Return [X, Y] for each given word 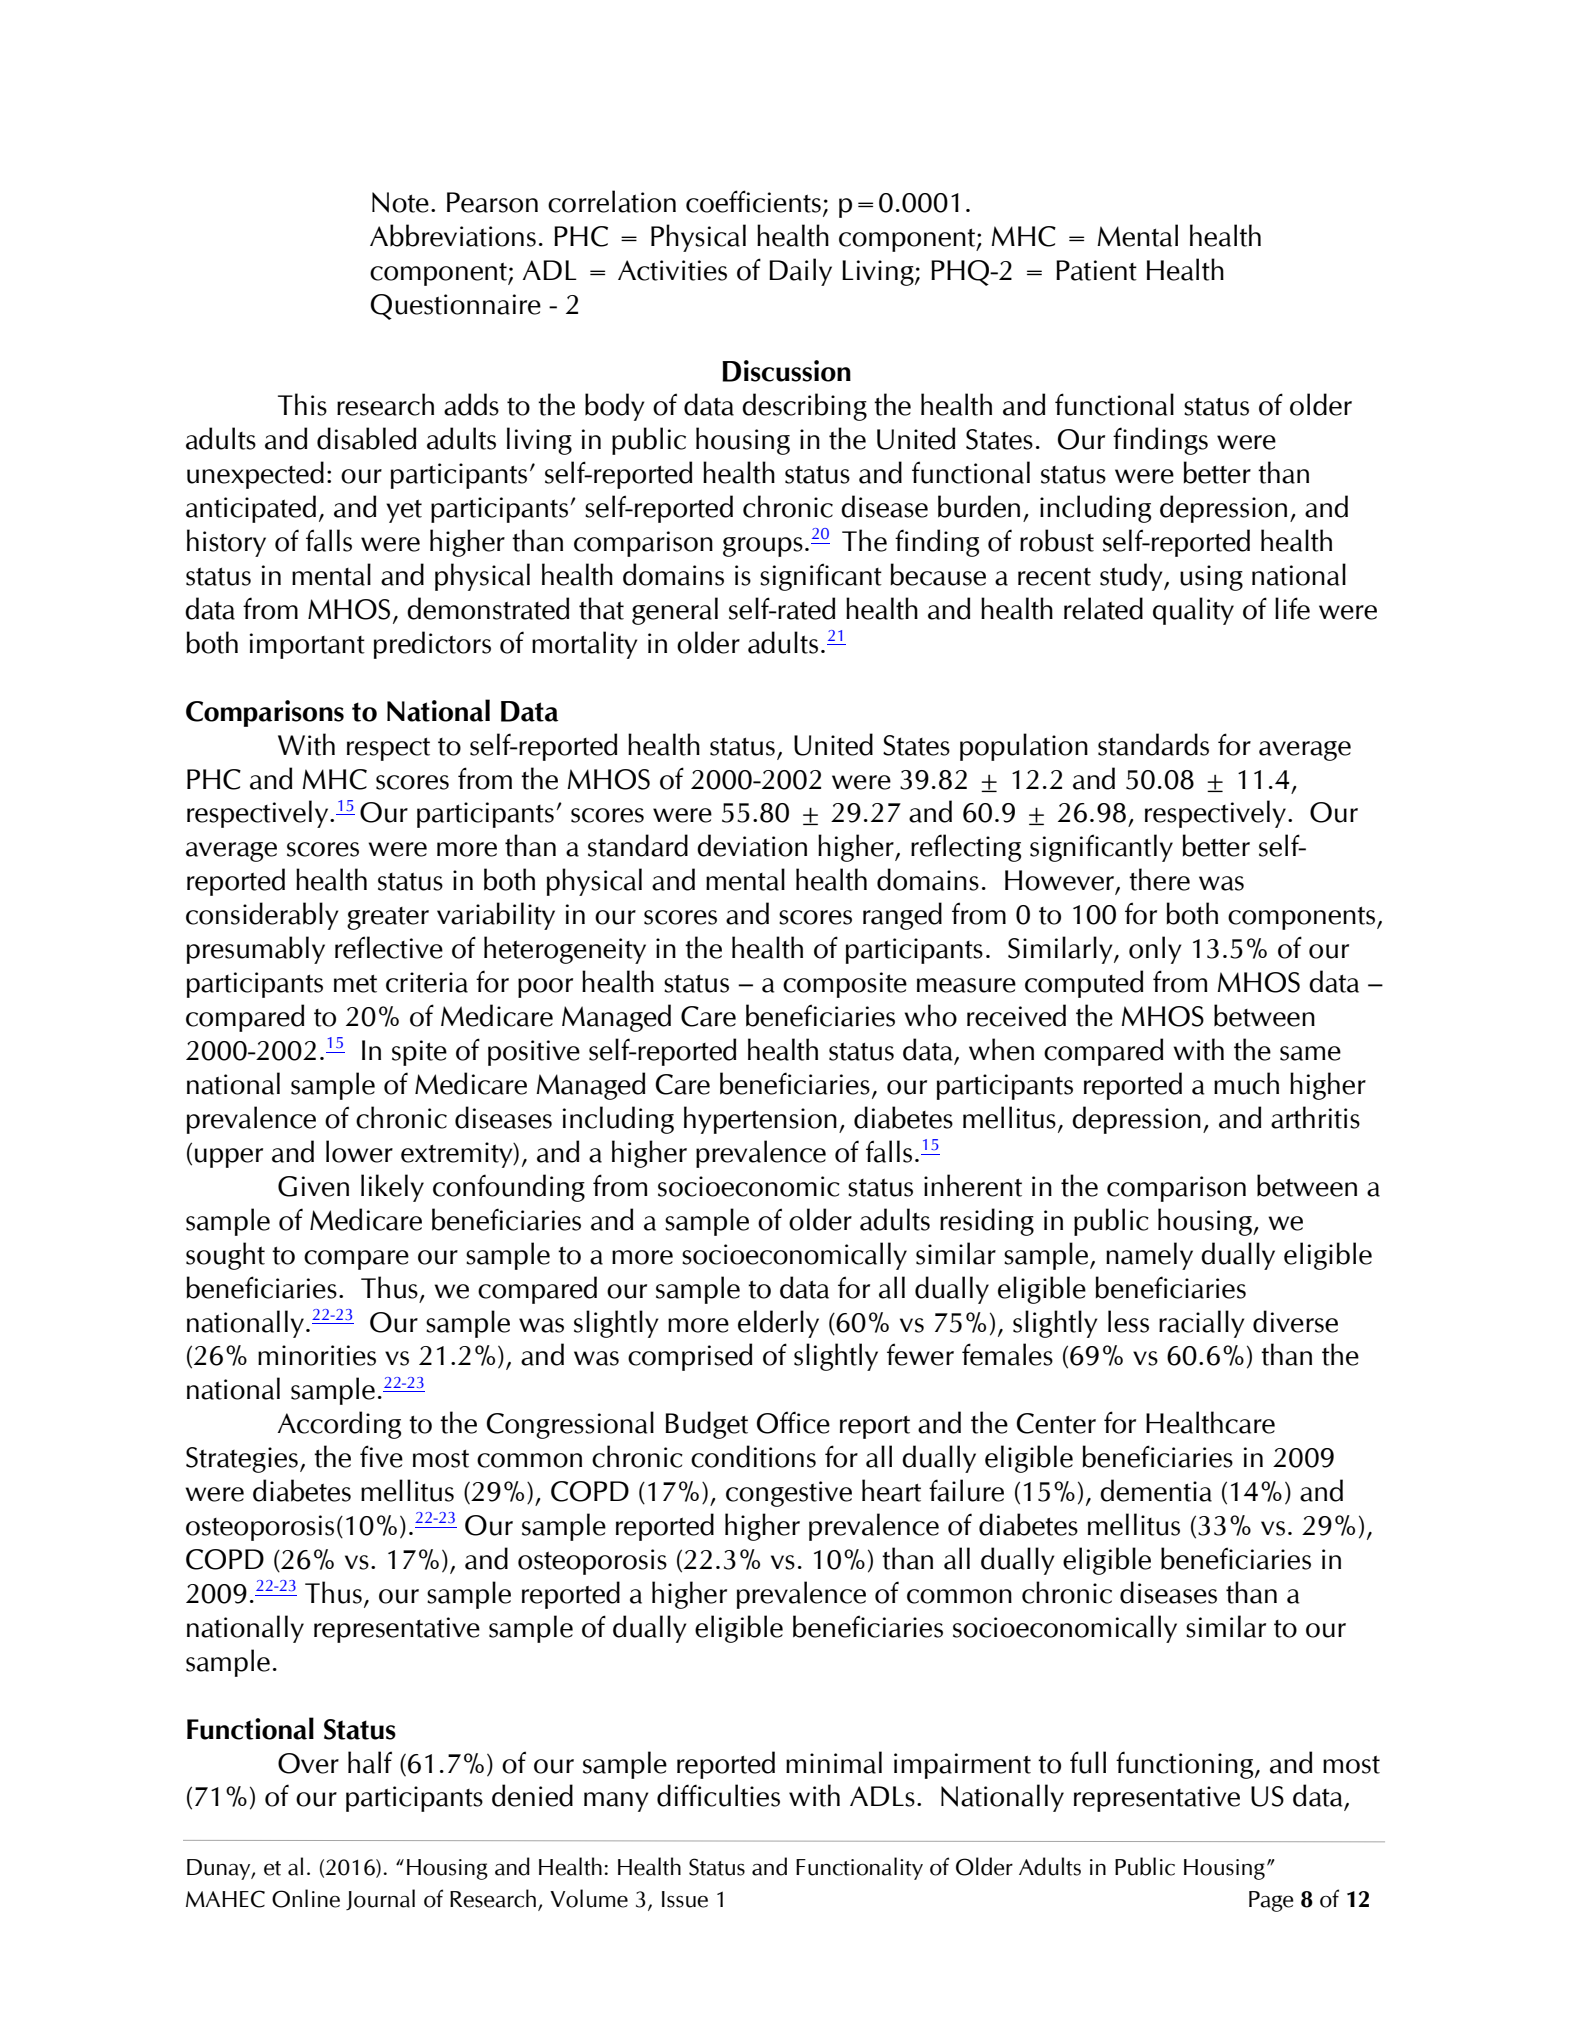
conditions [753, 1456]
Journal [380, 1899]
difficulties [718, 1795]
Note [400, 202]
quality [1193, 611]
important [307, 646]
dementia [1156, 1490]
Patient [1096, 270]
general [675, 611]
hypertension [760, 1120]
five [381, 1456]
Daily [800, 272]
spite [419, 1053]
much [1246, 1083]
